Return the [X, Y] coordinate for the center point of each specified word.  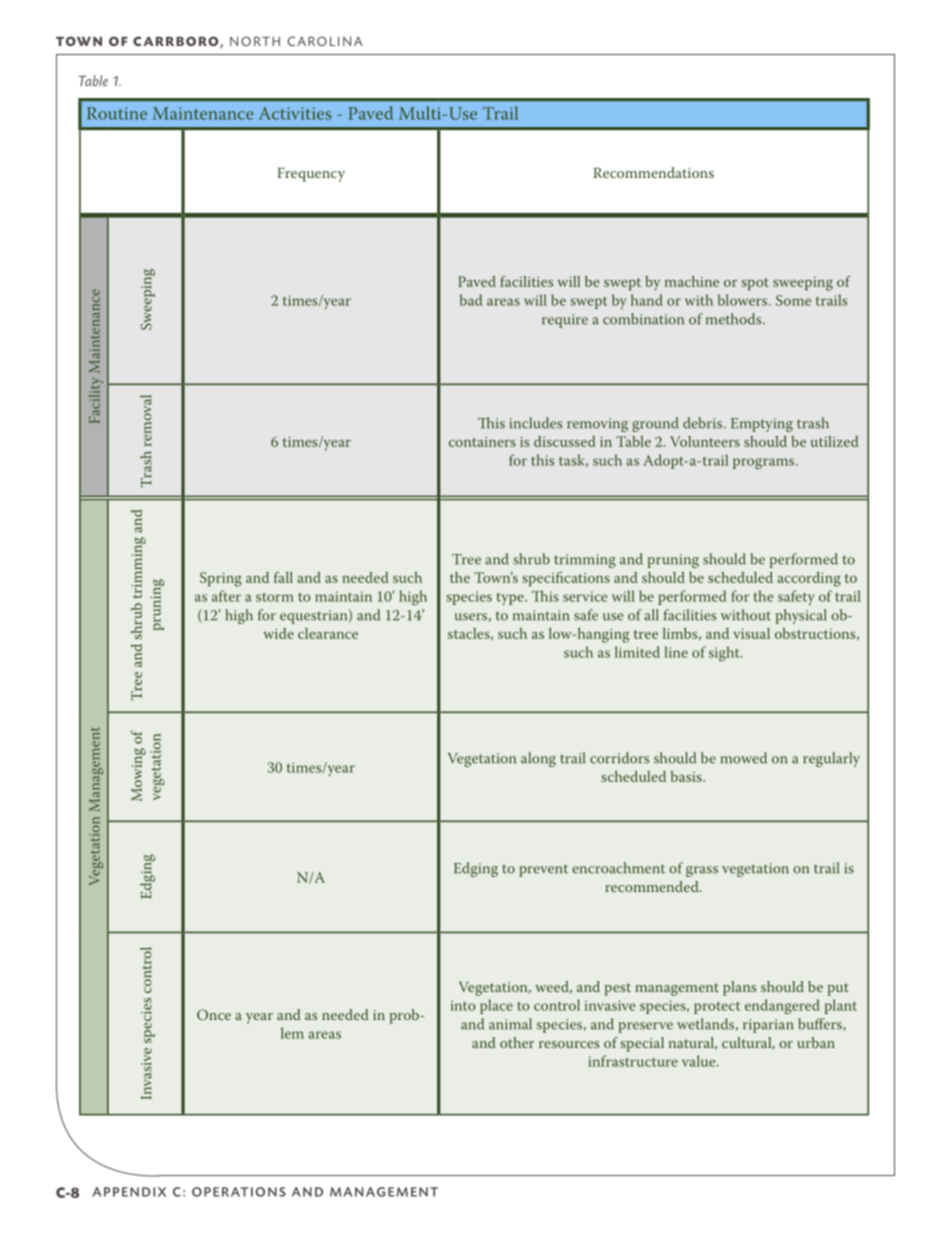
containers [482, 442]
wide [278, 633]
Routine [117, 113]
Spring [221, 579]
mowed [744, 758]
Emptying [762, 425]
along [538, 759]
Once [214, 1014]
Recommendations [653, 172]
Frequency [311, 174]
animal [510, 1024]
